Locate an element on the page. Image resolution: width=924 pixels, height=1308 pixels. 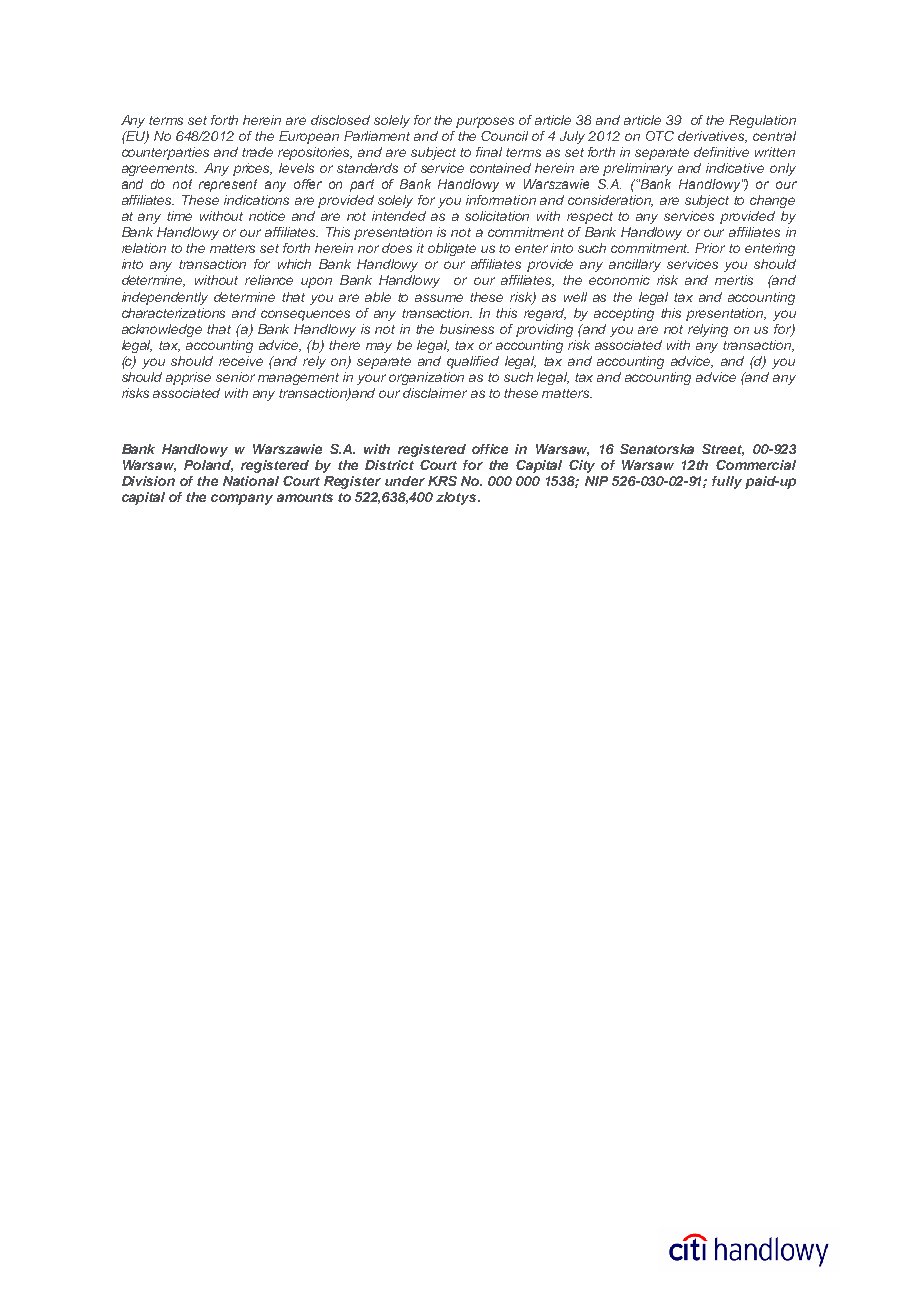
National is located at coordinates (251, 481).
